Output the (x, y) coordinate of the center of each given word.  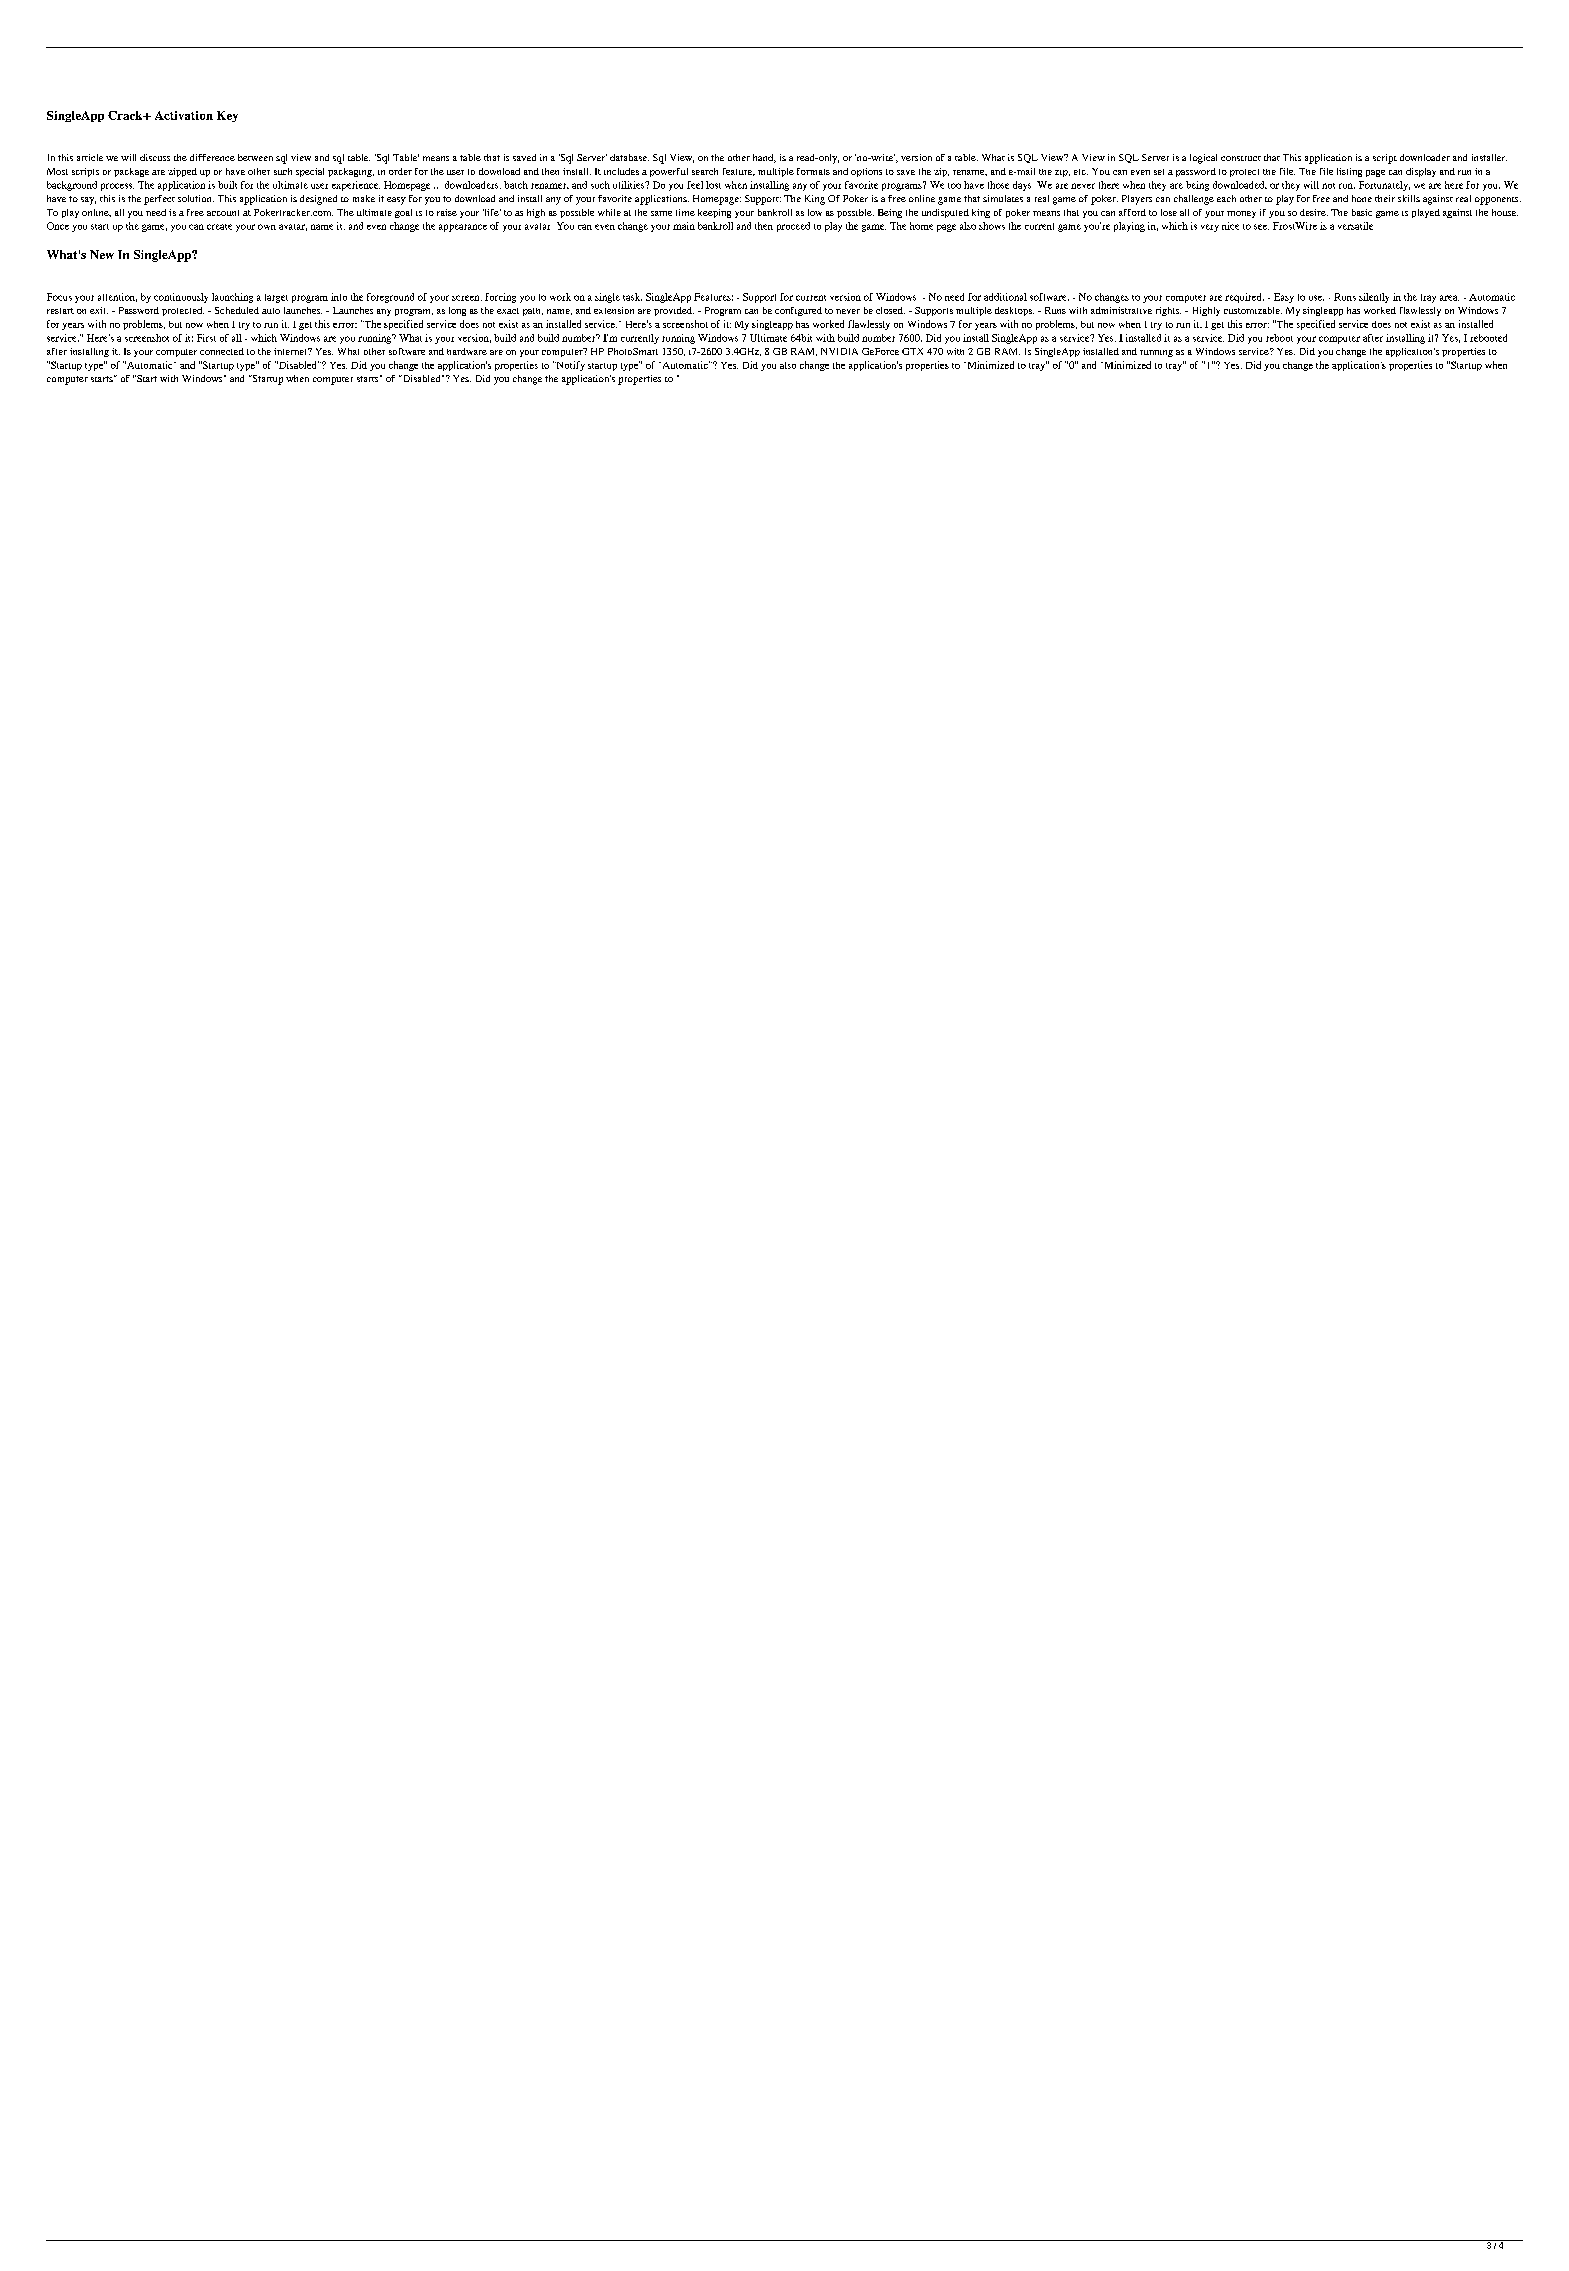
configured (798, 311)
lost (713, 185)
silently (1374, 298)
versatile (1355, 226)
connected (222, 351)
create (219, 227)
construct (1241, 158)
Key (227, 116)
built (227, 185)
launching (232, 298)
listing (1349, 172)
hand (764, 158)
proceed (793, 227)
